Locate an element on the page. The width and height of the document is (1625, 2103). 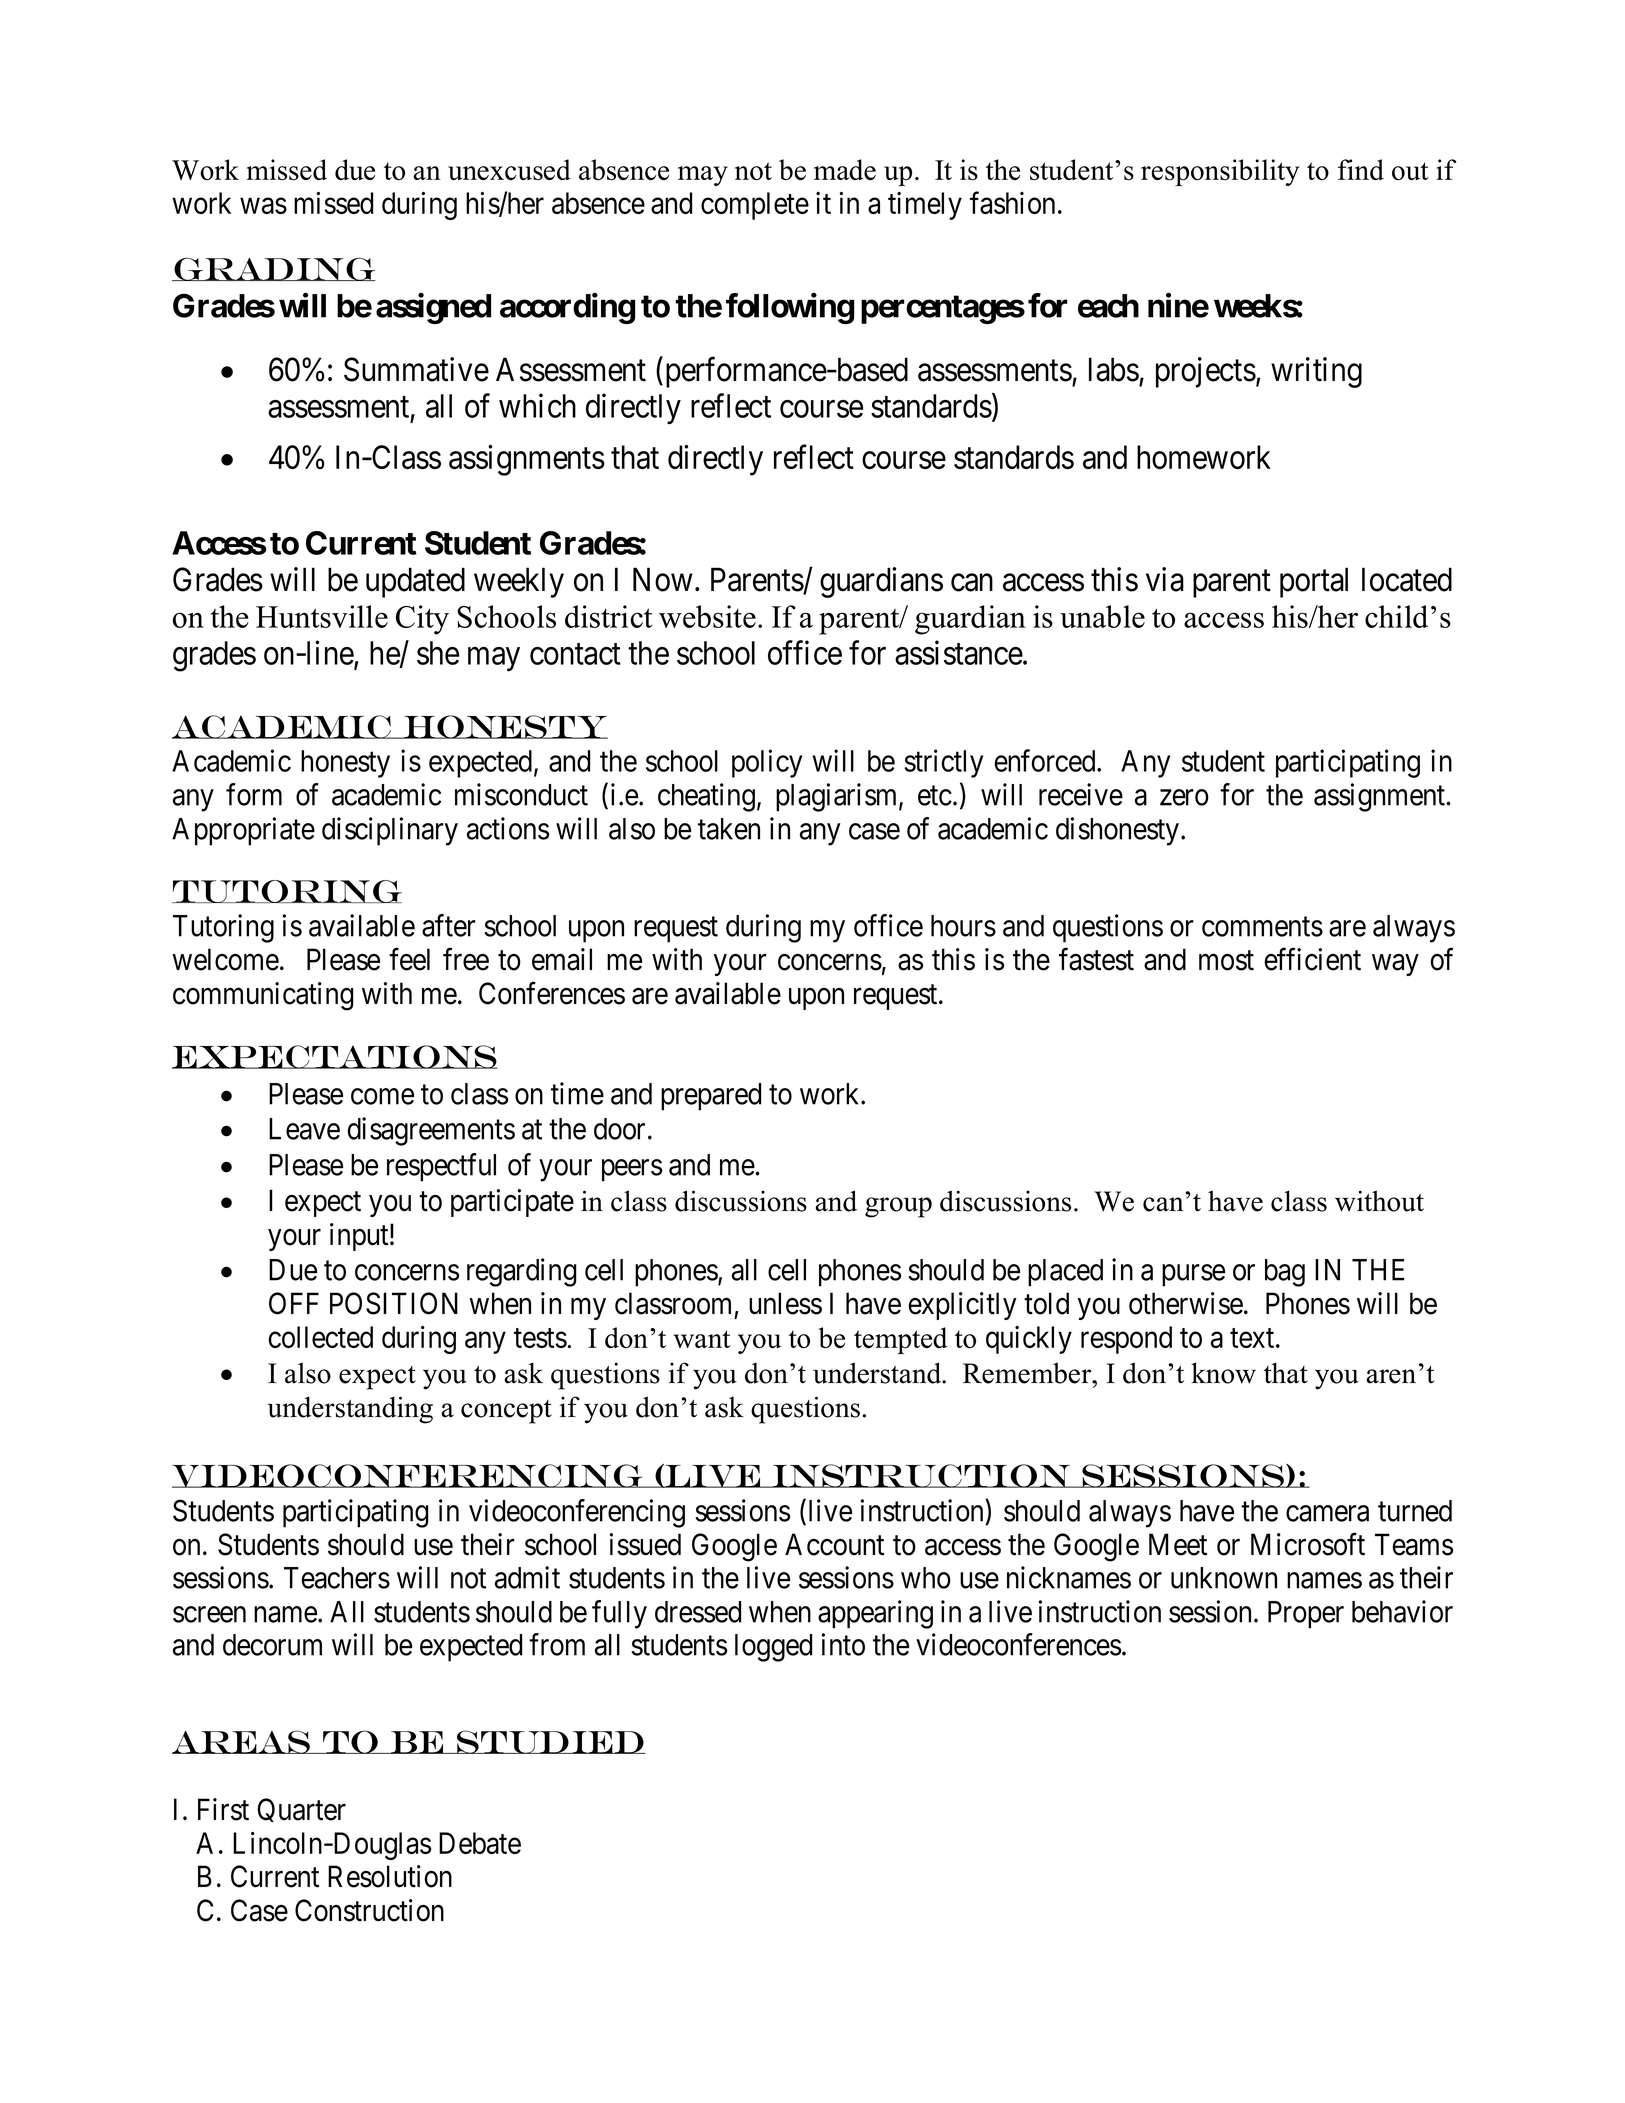
most is located at coordinates (1226, 961).
